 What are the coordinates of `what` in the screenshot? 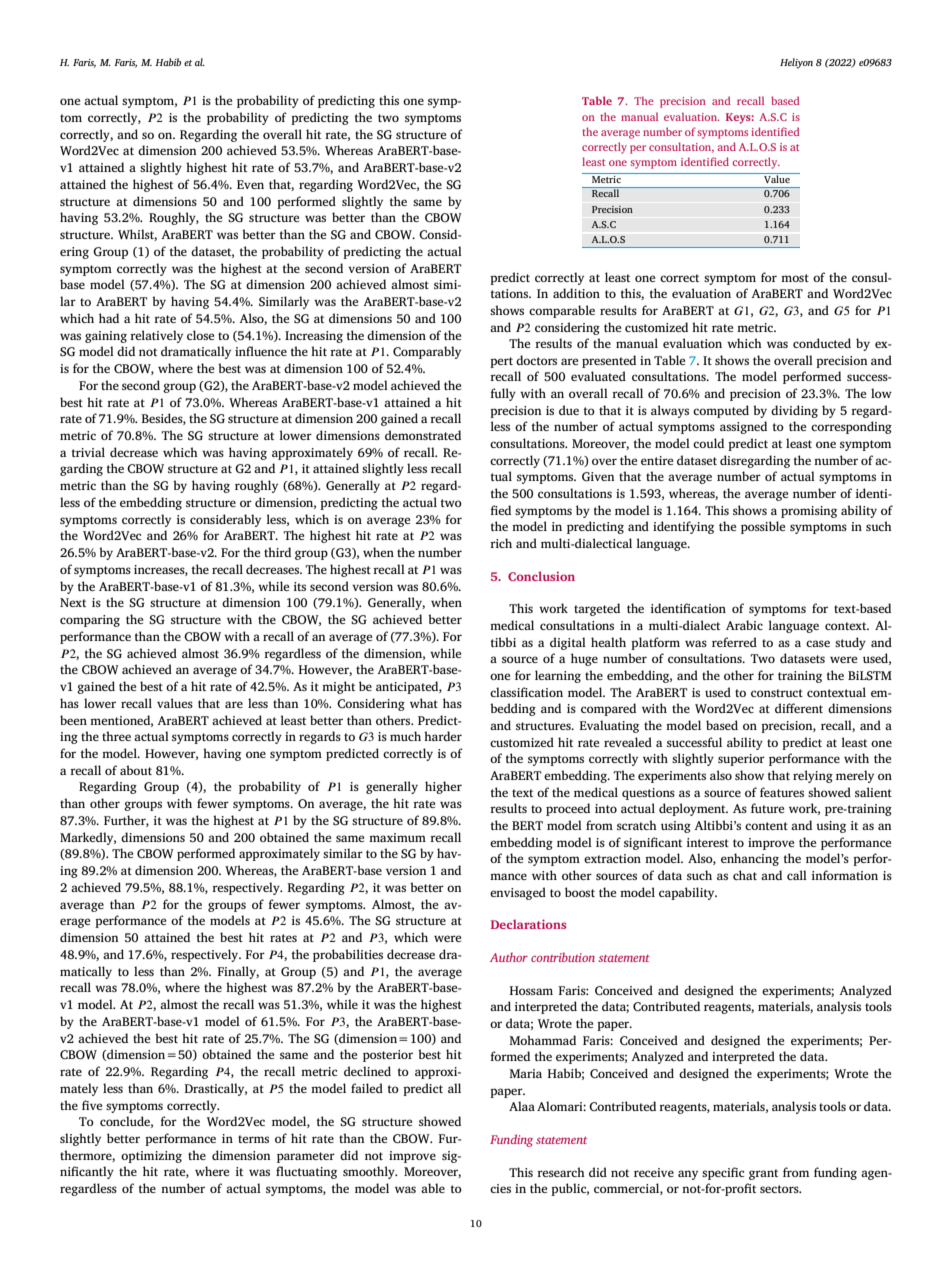 It's located at (424, 703).
